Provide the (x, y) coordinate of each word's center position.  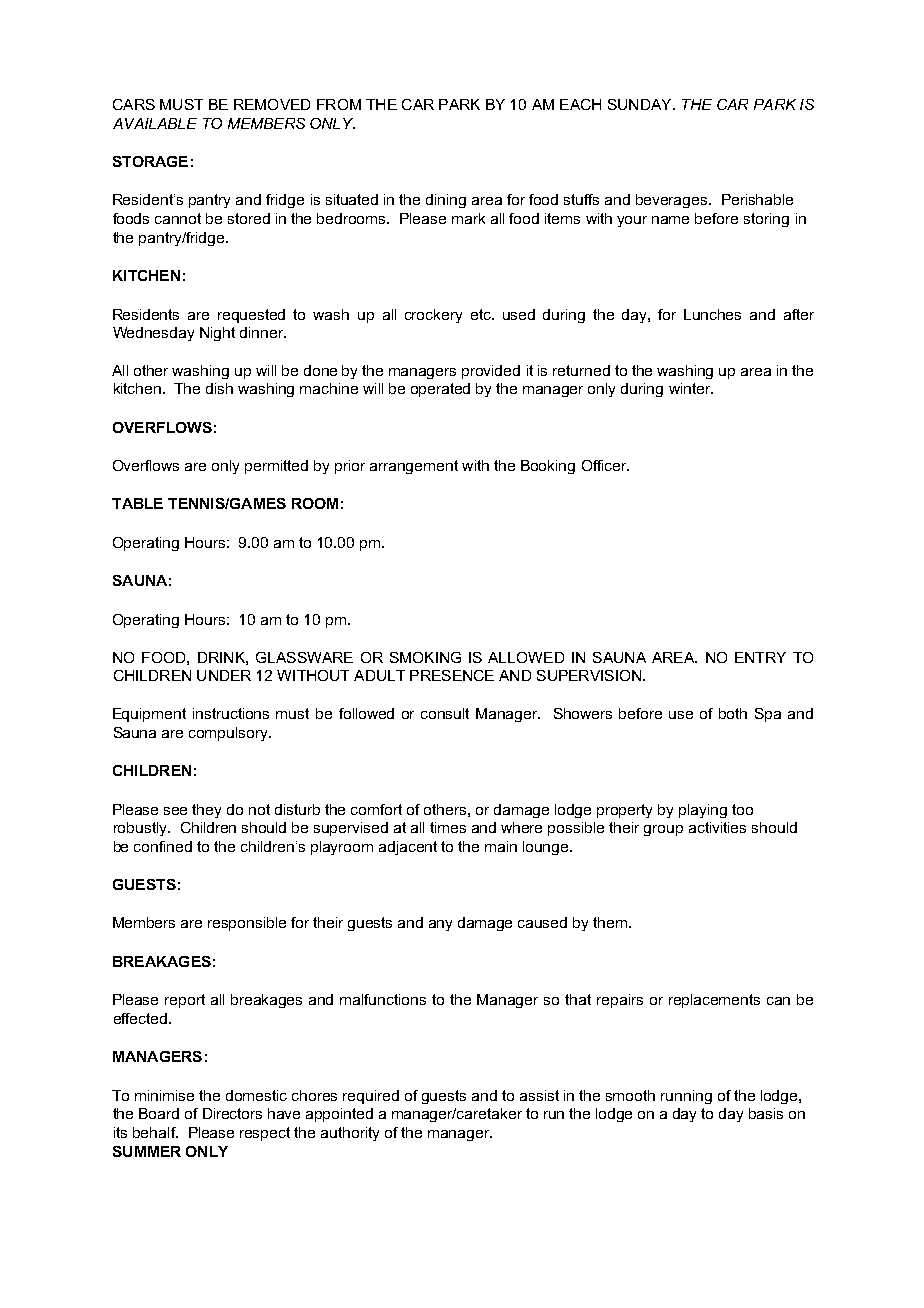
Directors (232, 1113)
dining (446, 201)
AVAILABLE (155, 123)
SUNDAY (641, 104)
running (686, 1097)
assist (539, 1095)
